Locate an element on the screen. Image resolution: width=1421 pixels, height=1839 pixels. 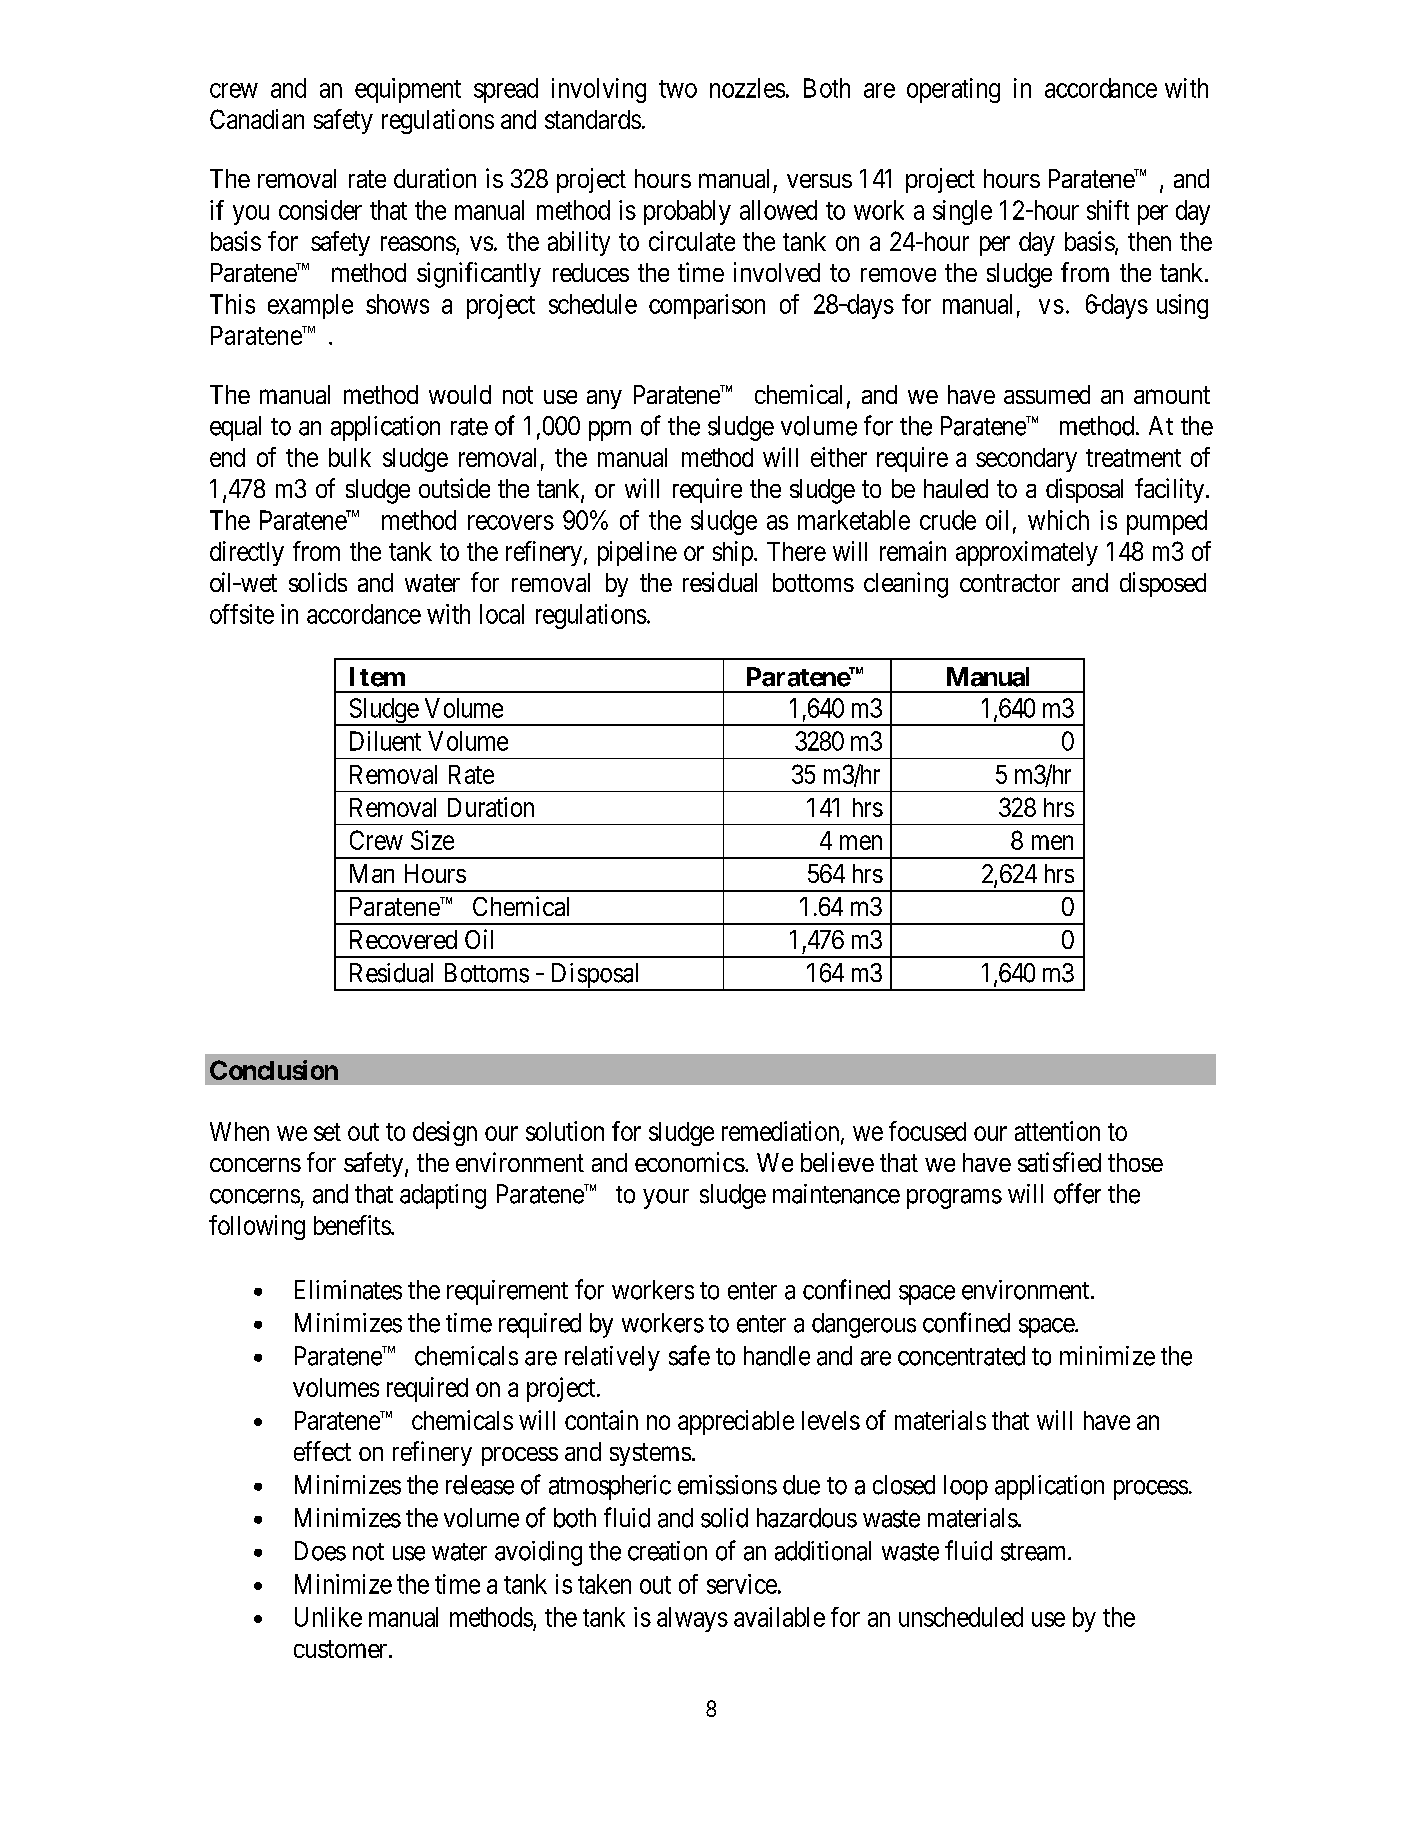
ship is located at coordinates (734, 553).
